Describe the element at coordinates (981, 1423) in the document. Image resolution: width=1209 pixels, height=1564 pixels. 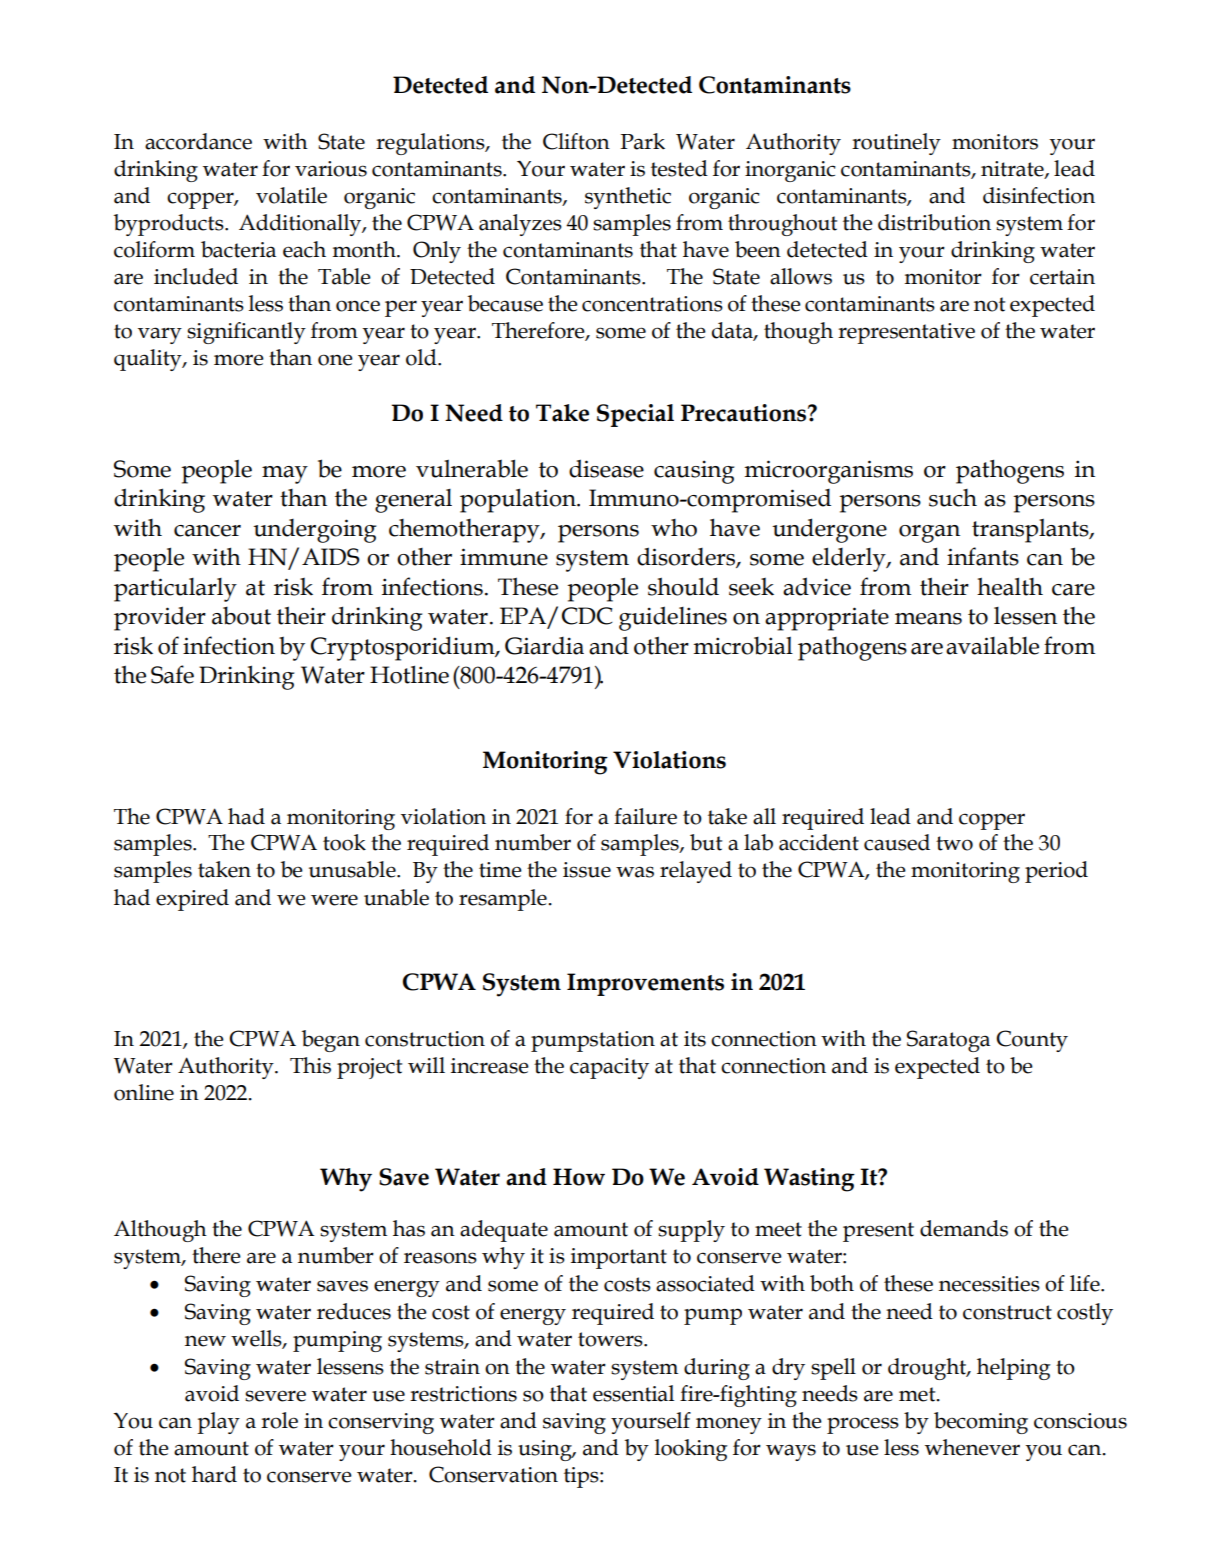
I see `becoming` at that location.
